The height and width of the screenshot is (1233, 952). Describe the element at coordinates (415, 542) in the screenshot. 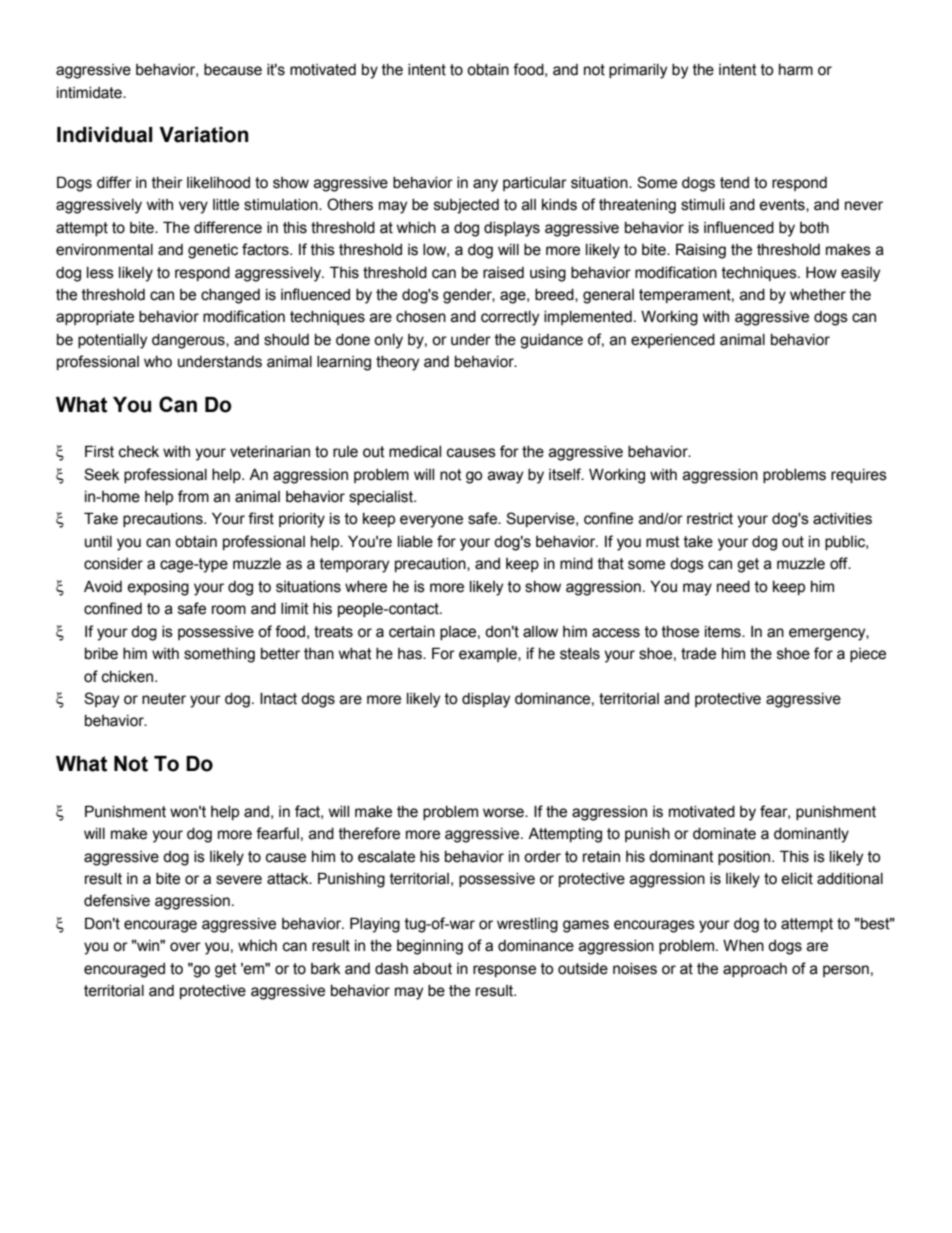

I see `liable` at that location.
